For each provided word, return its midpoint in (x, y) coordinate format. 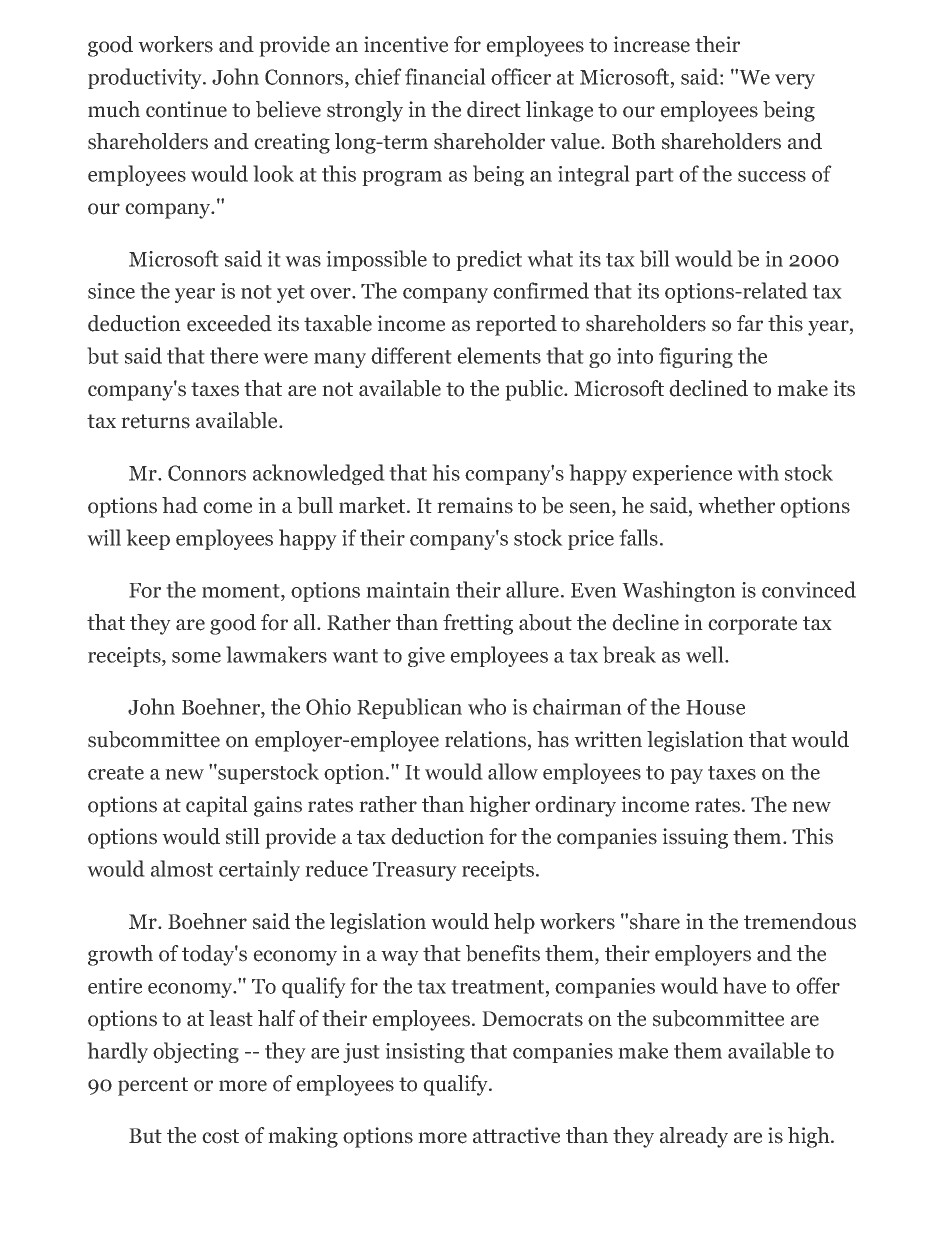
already (694, 1137)
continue (186, 109)
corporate (752, 625)
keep (148, 539)
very (795, 81)
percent (153, 1086)
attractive (516, 1135)
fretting (478, 624)
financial (445, 76)
